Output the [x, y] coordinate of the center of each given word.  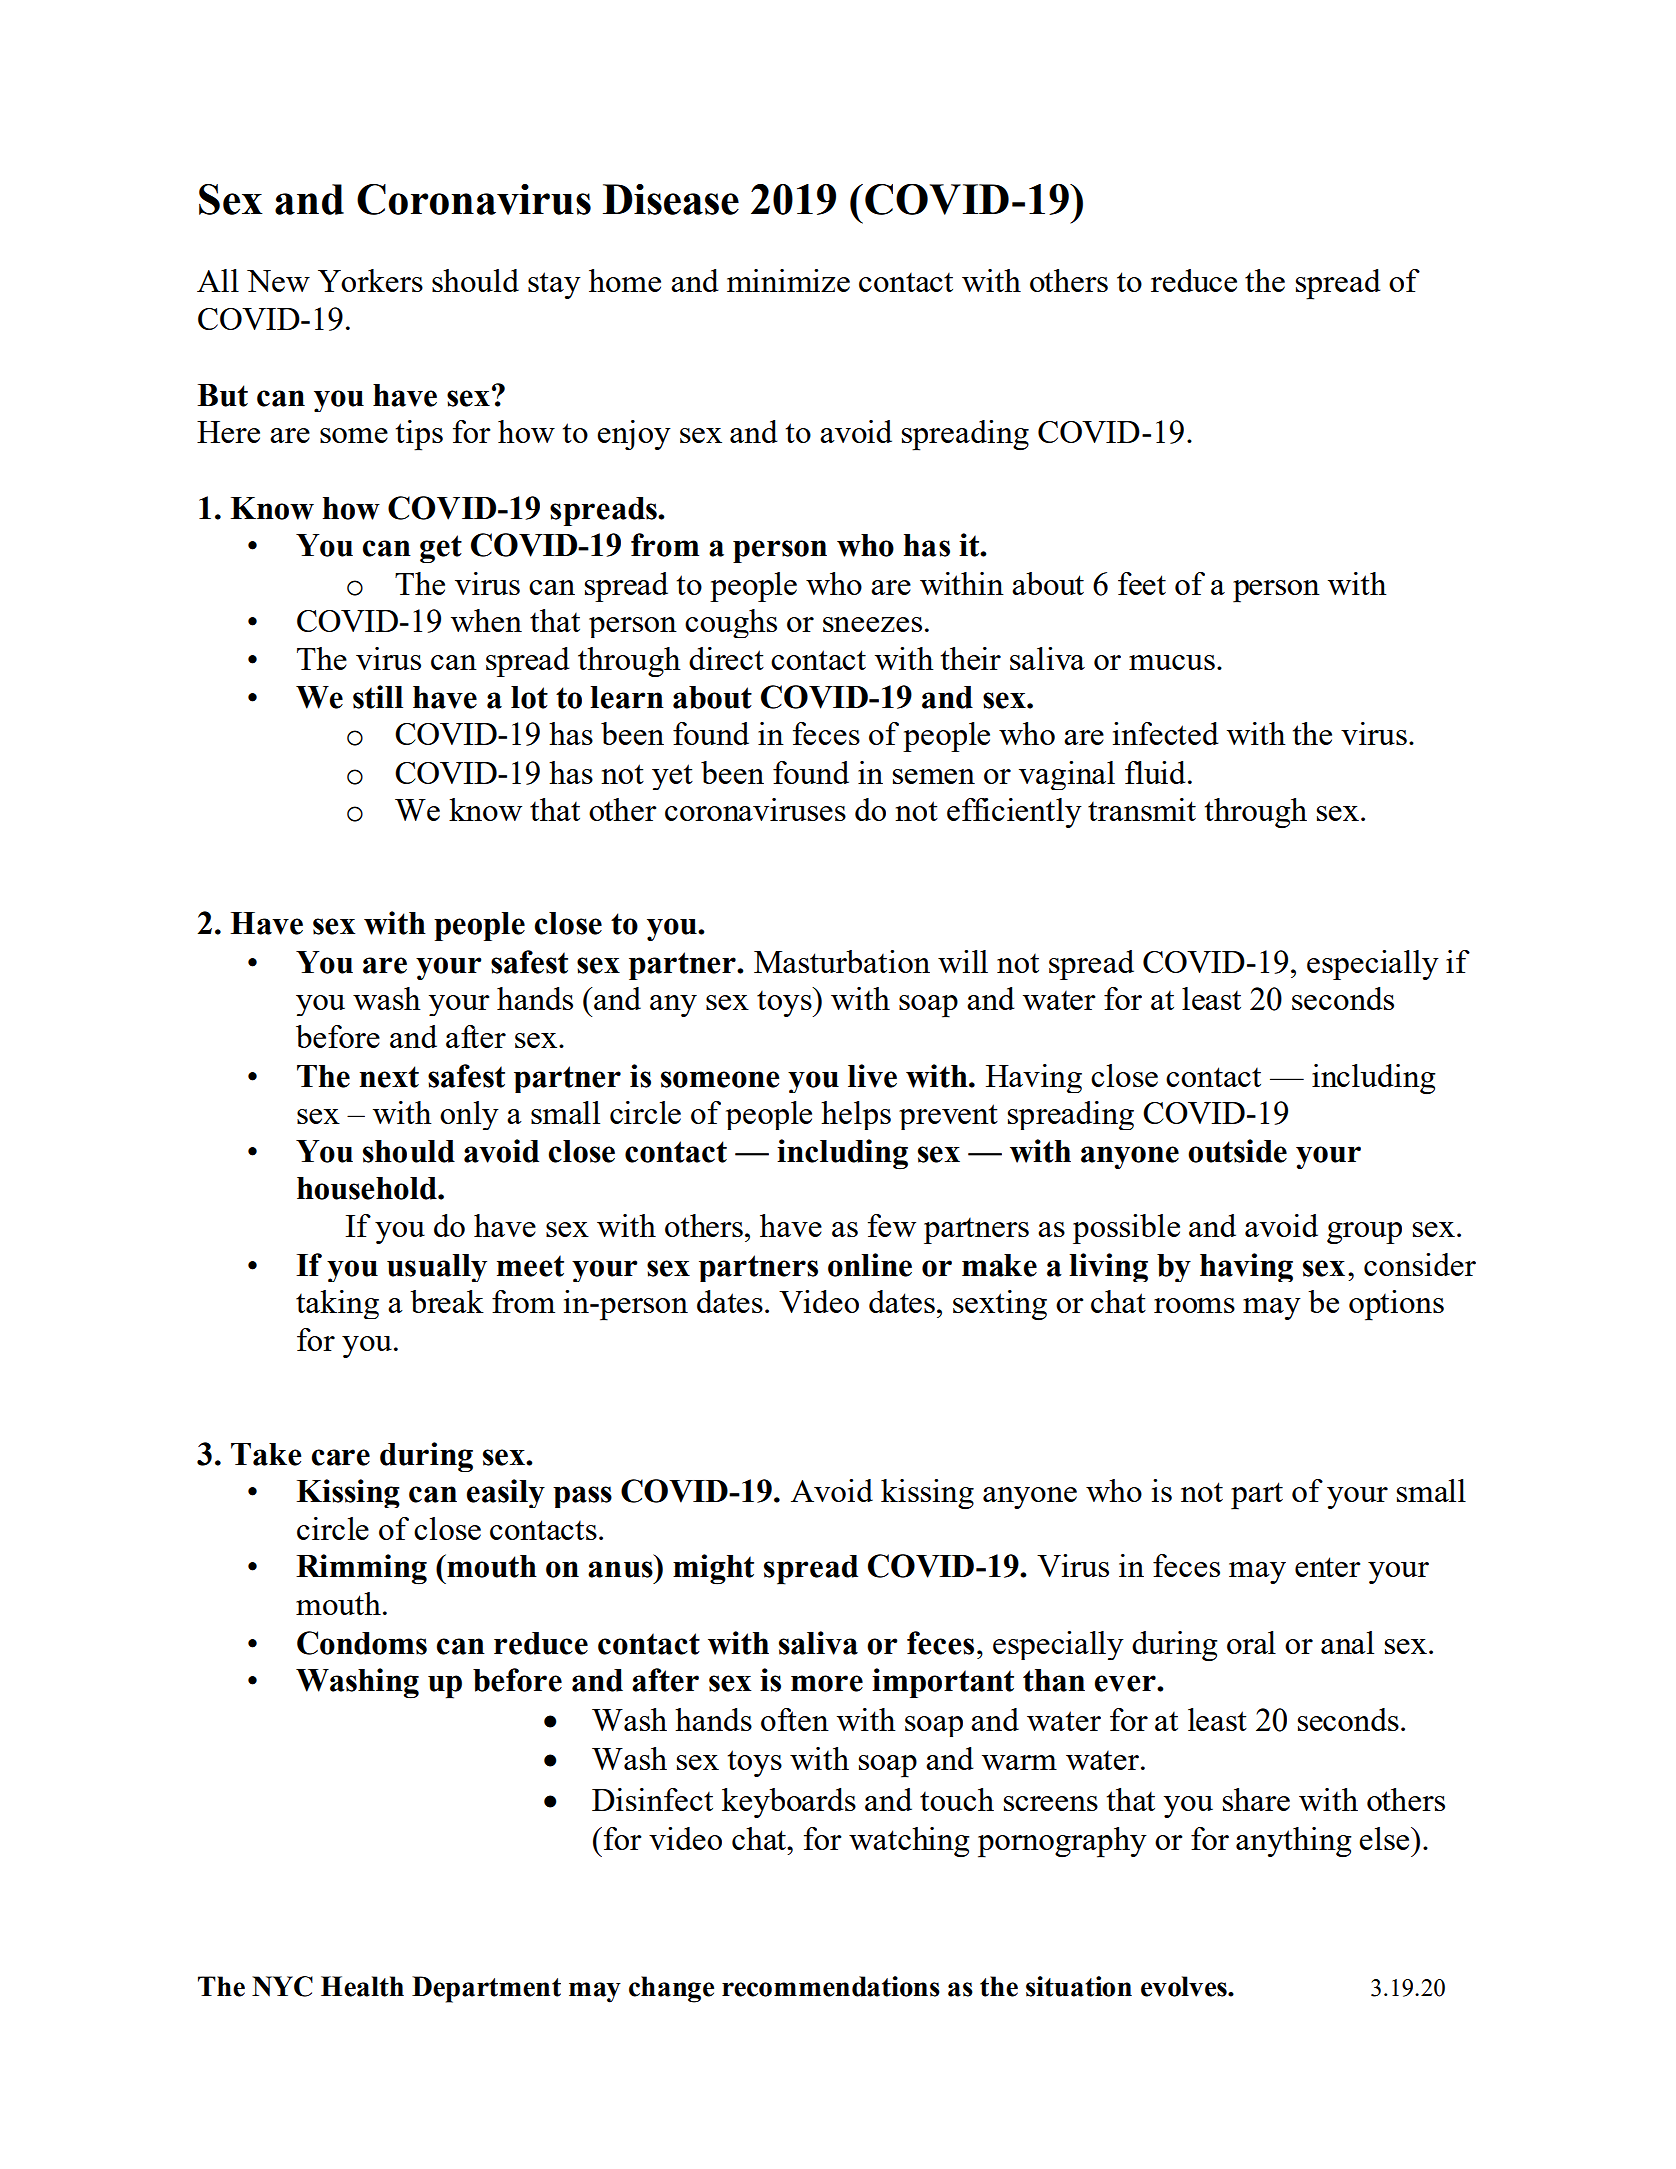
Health [362, 1986]
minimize [788, 280]
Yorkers [370, 280]
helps [856, 1115]
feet [1142, 583]
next [389, 1077]
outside [1237, 1151]
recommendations [831, 1986]
